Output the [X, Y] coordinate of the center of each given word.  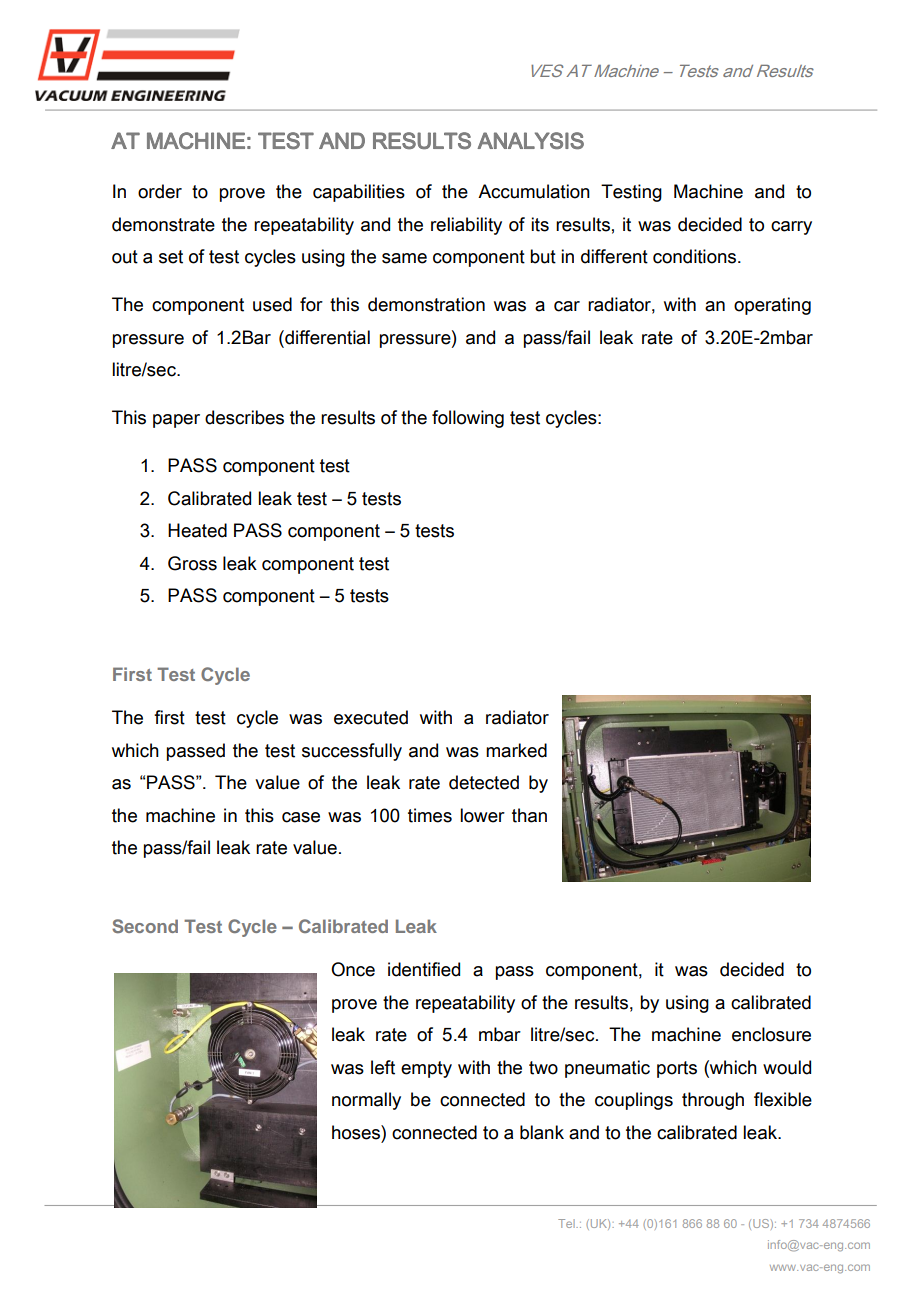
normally [366, 1101]
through [713, 1101]
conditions [696, 256]
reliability [466, 226]
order [160, 191]
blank [542, 1132]
